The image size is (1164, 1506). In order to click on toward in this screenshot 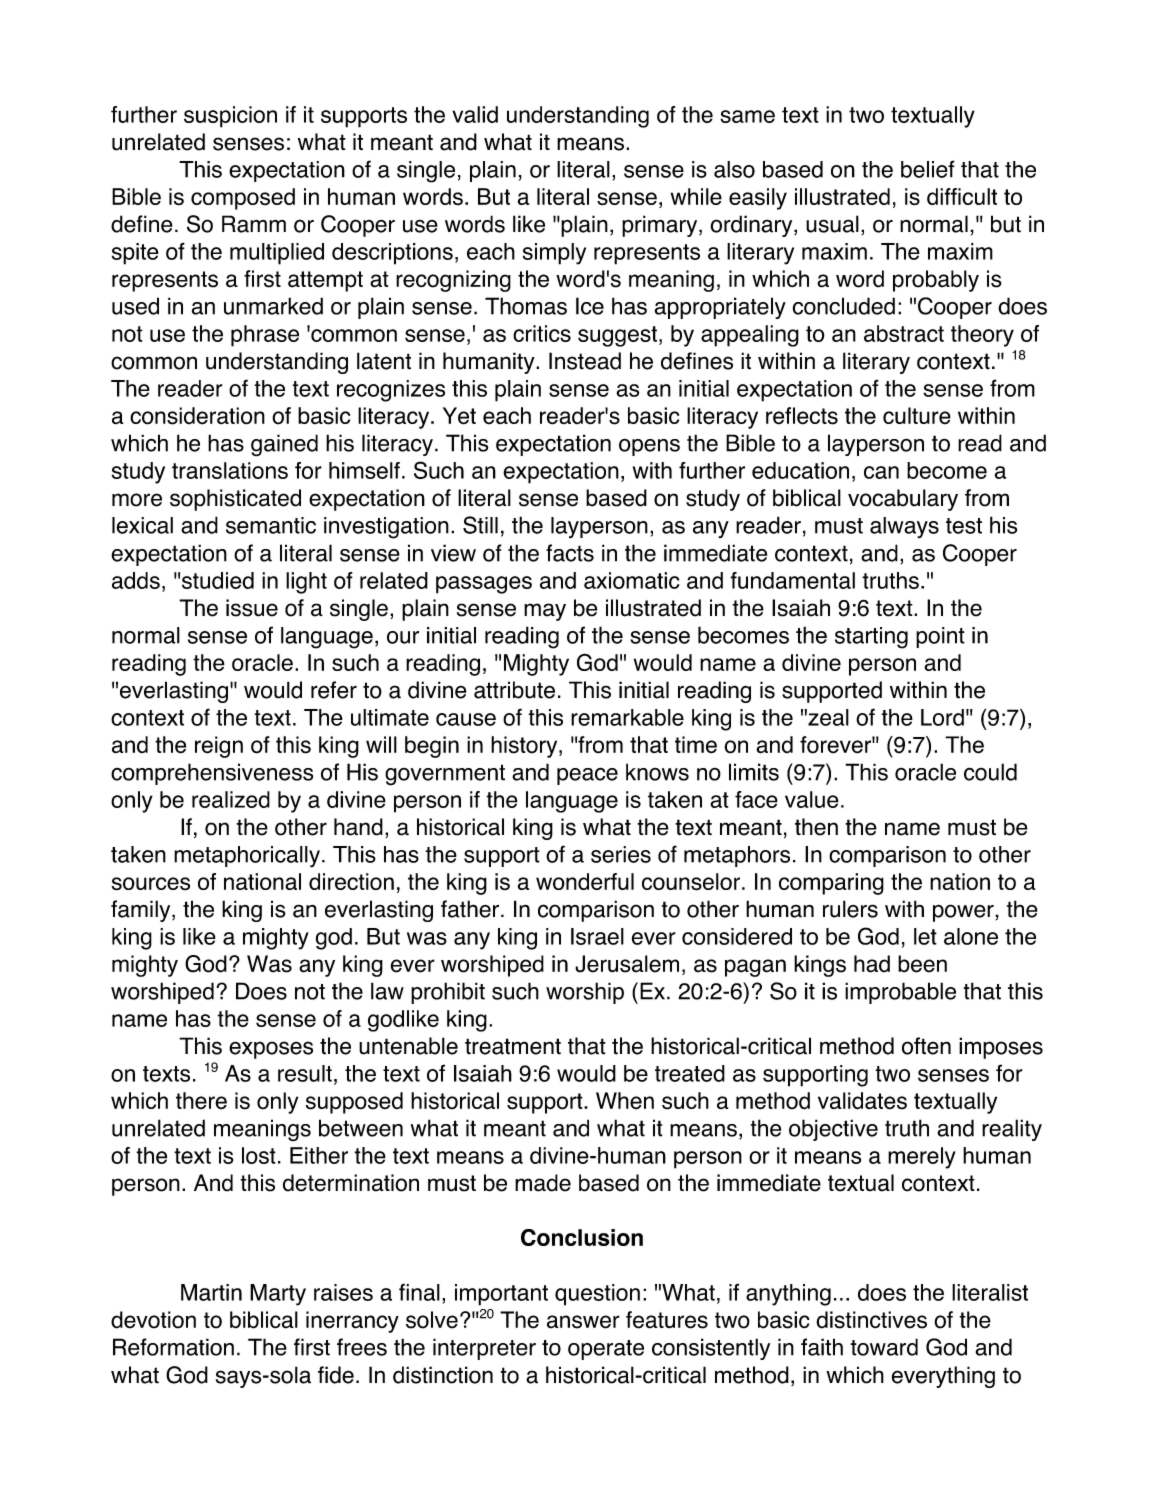, I will do `click(884, 1347)`.
